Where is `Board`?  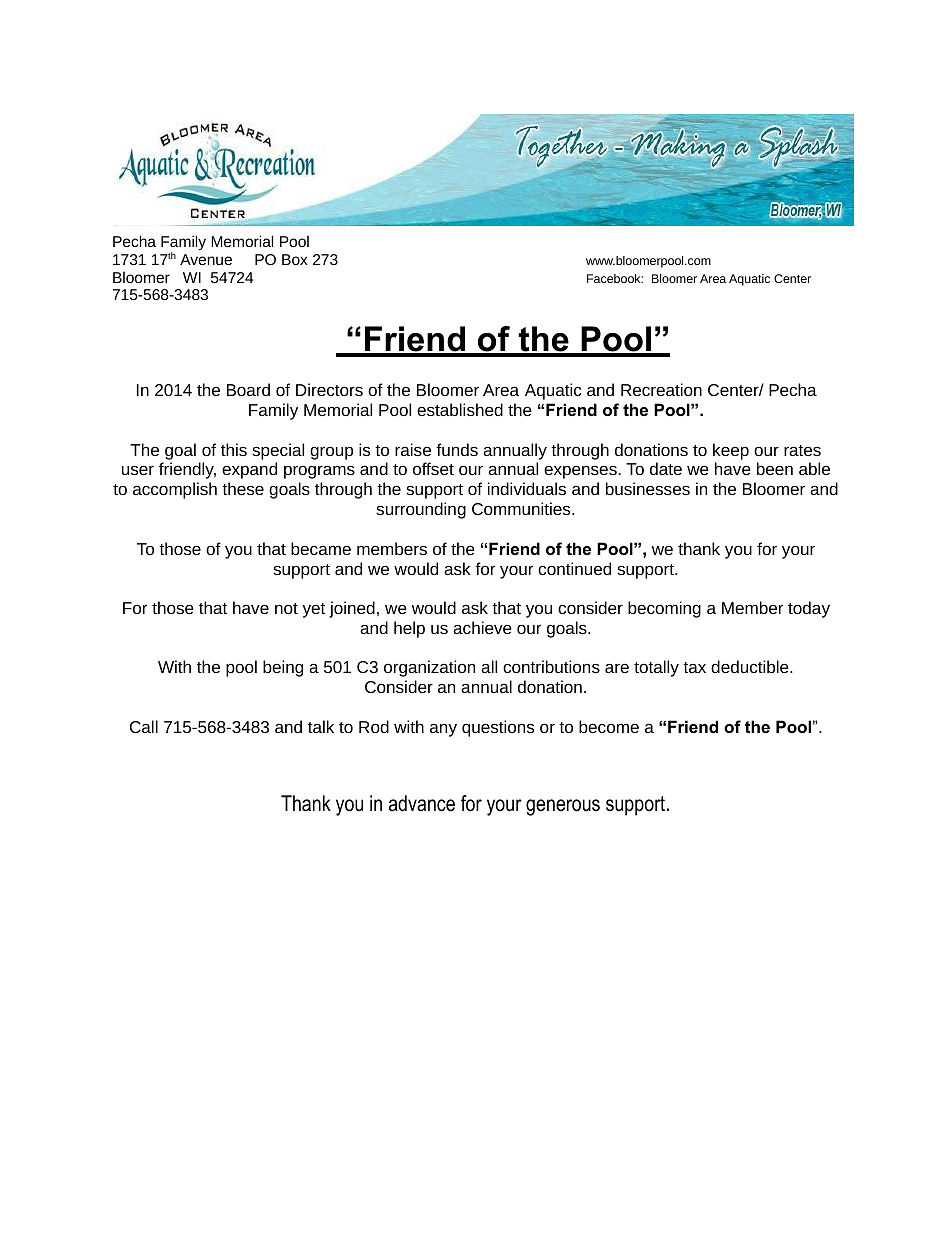
Board is located at coordinates (248, 389).
